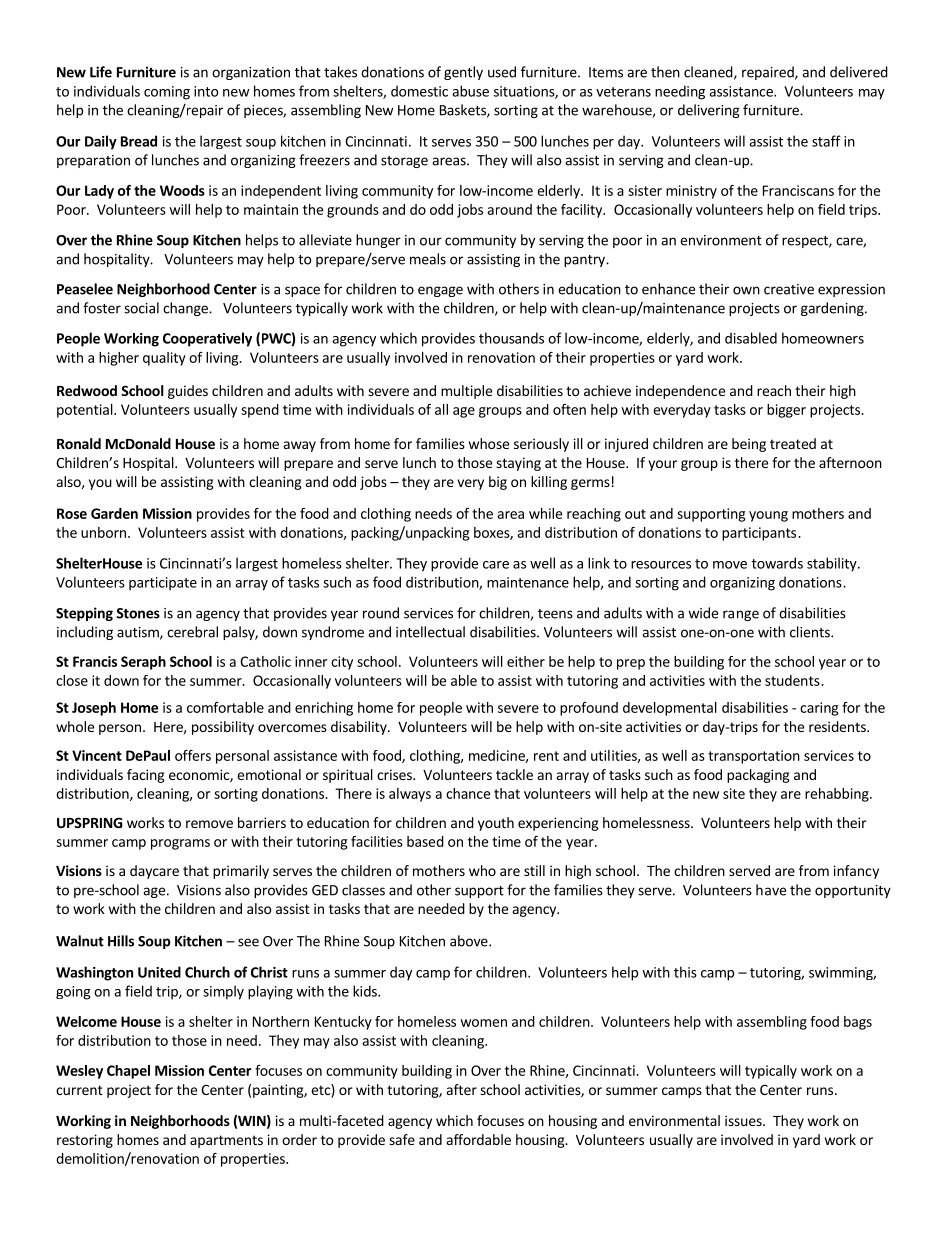 This screenshot has width=952, height=1233. I want to click on facing, so click(146, 776).
